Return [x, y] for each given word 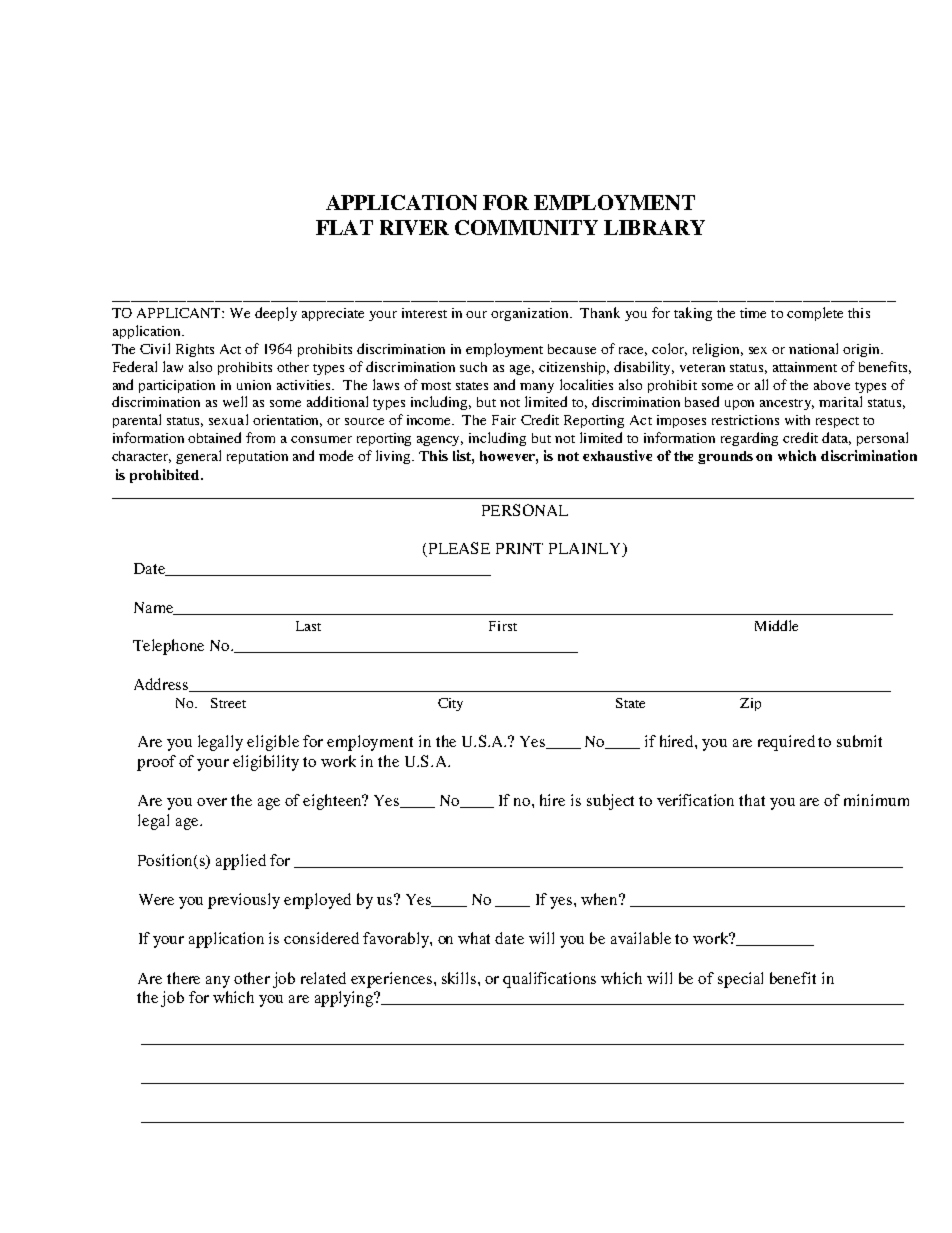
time [753, 313]
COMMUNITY [526, 227]
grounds [725, 457]
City [450, 704]
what [474, 938]
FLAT [344, 227]
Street [228, 703]
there [183, 978]
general [198, 457]
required [786, 743]
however [509, 457]
